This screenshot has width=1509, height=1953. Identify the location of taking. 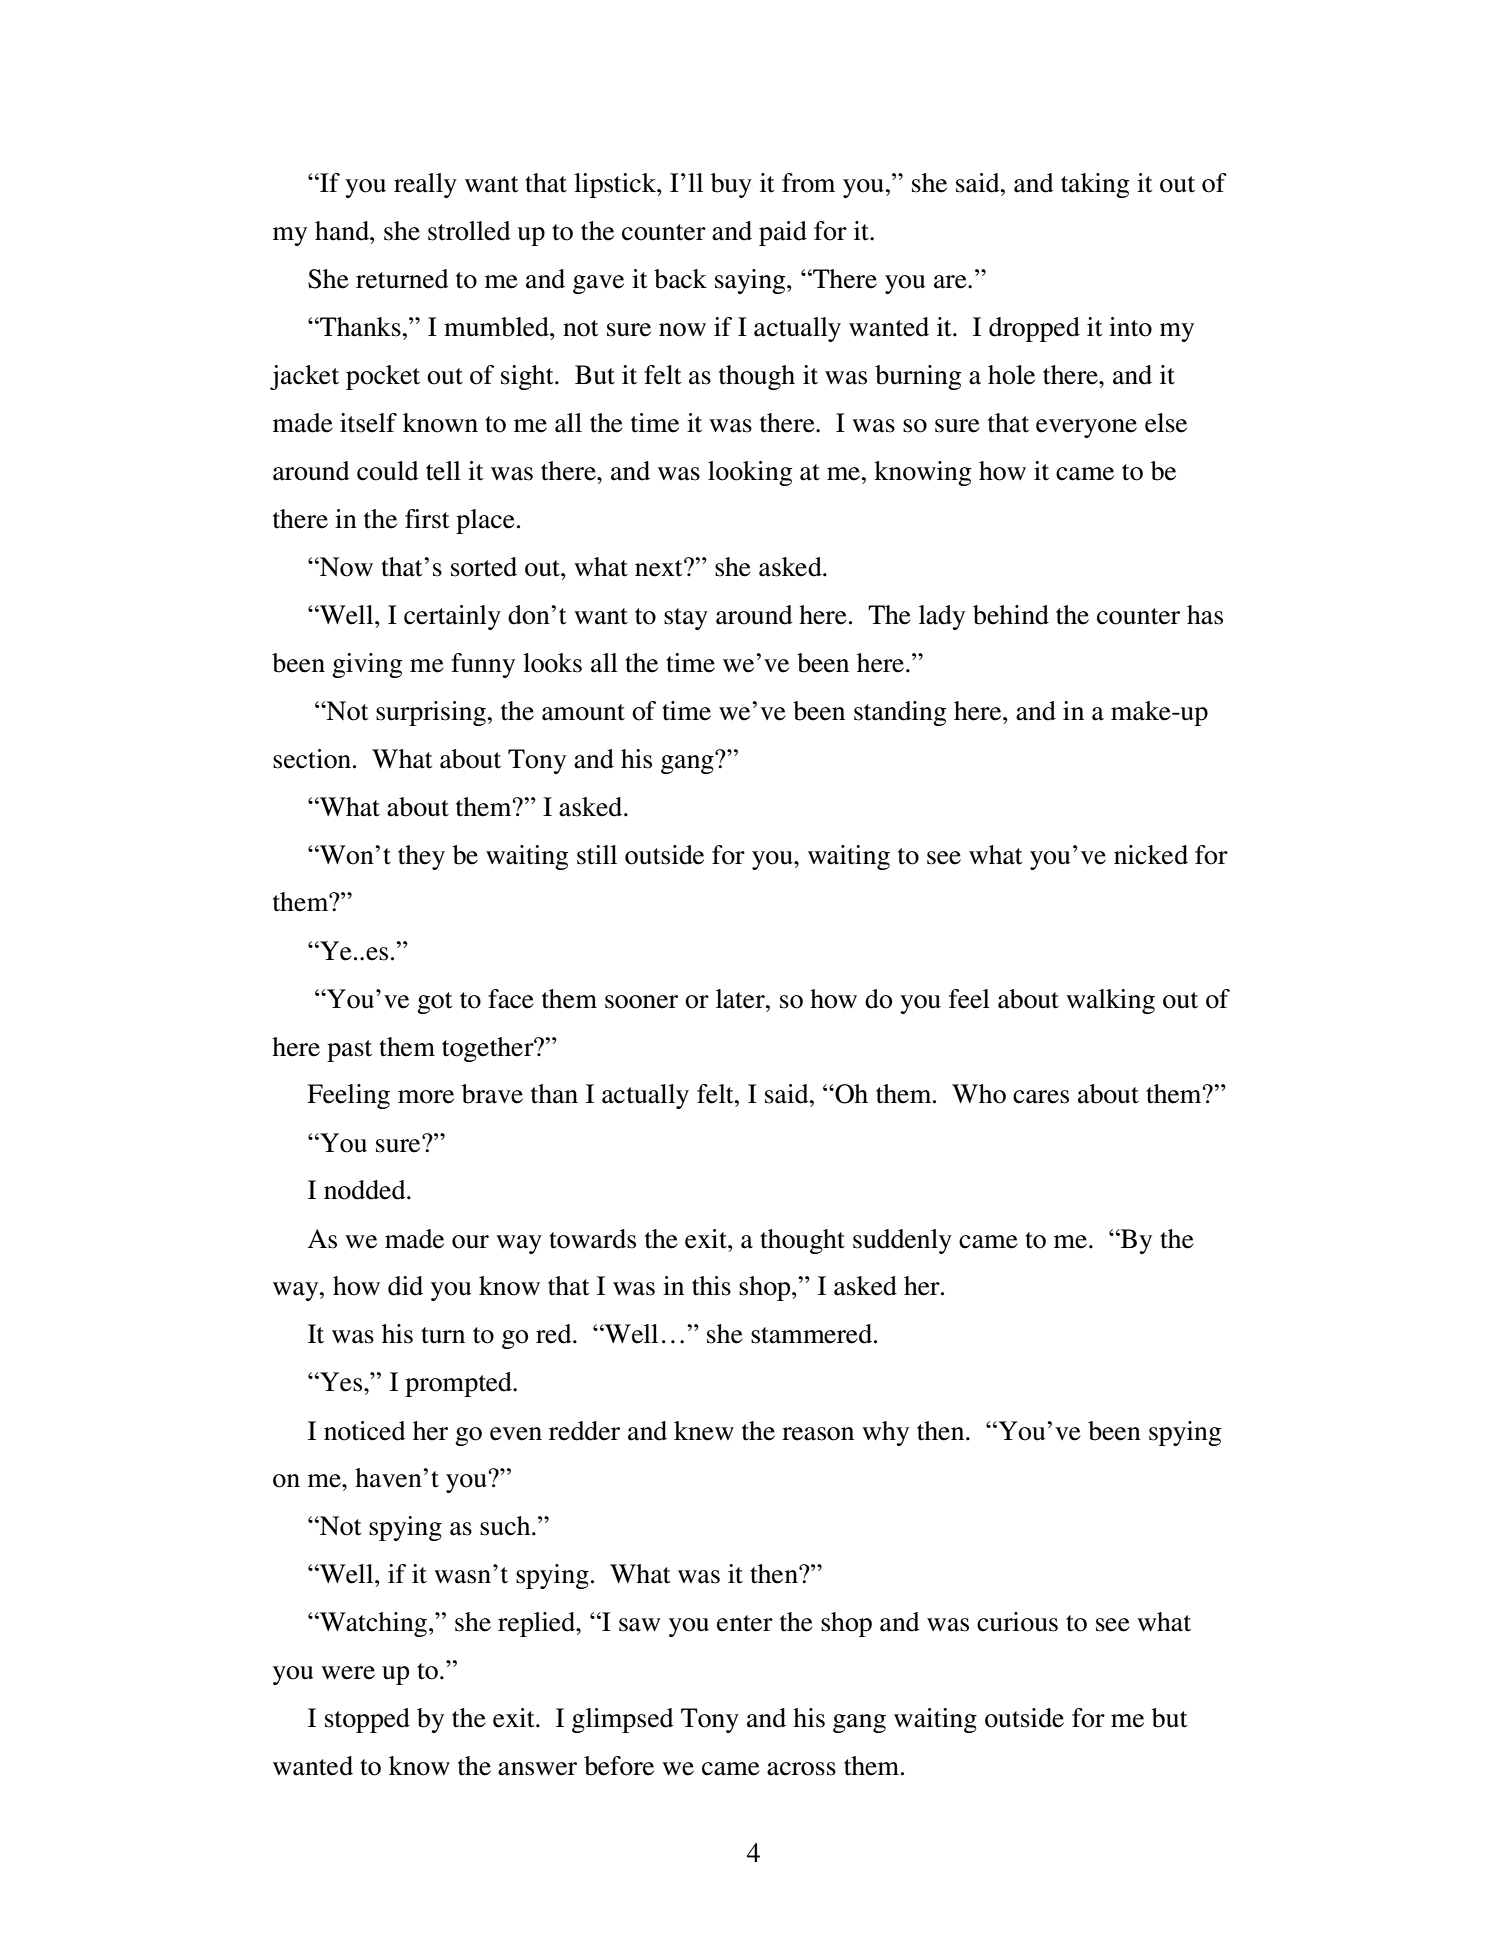
(1095, 185).
